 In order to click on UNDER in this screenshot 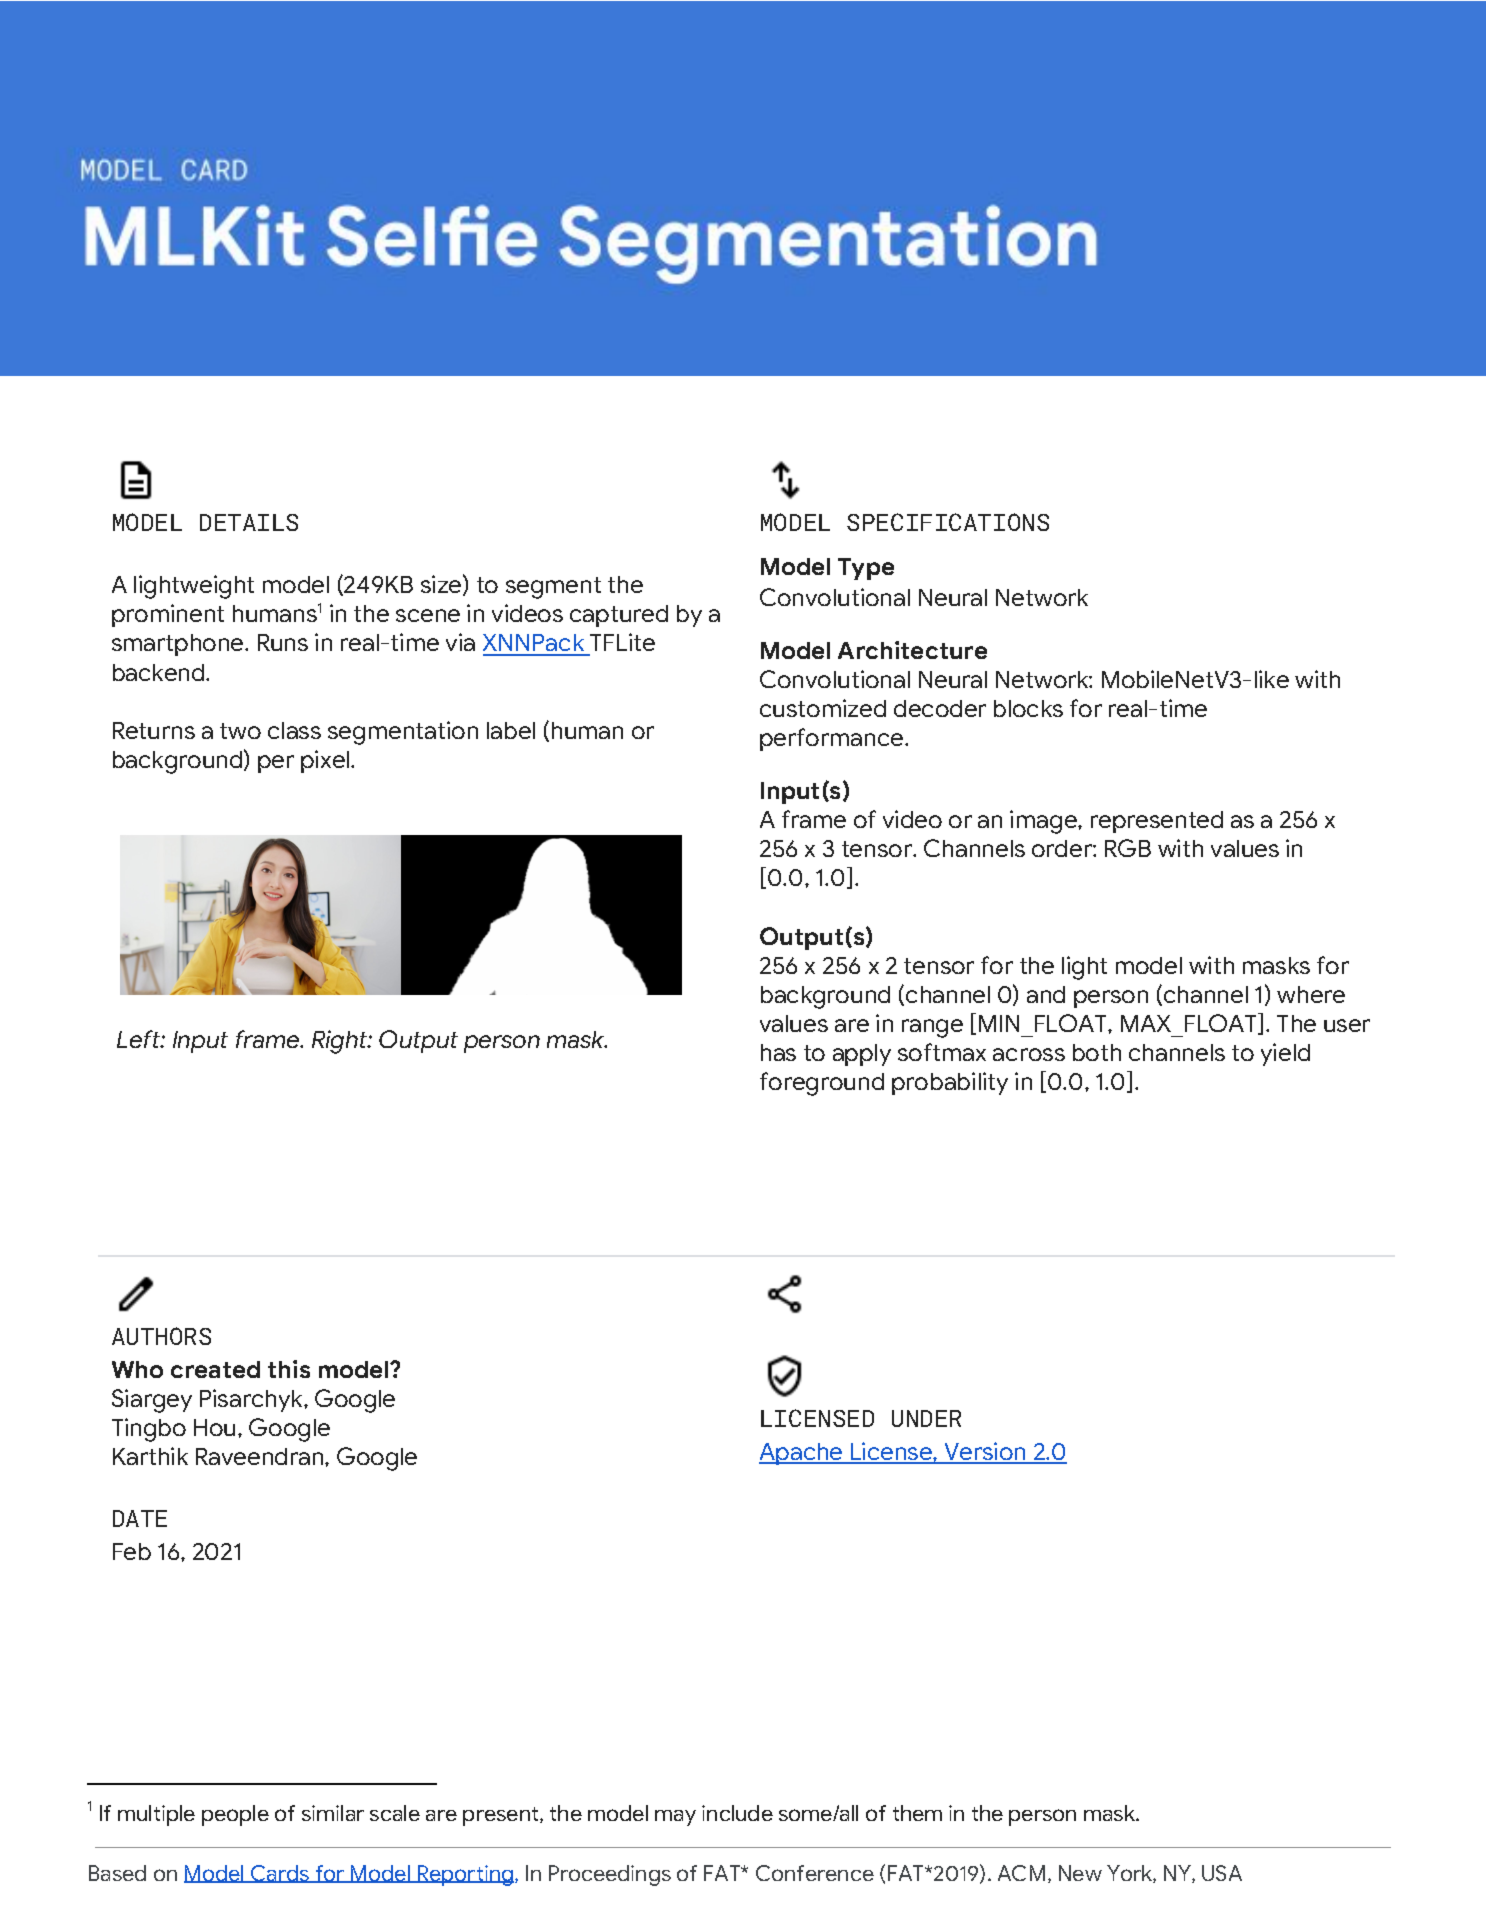, I will do `click(926, 1418)`.
